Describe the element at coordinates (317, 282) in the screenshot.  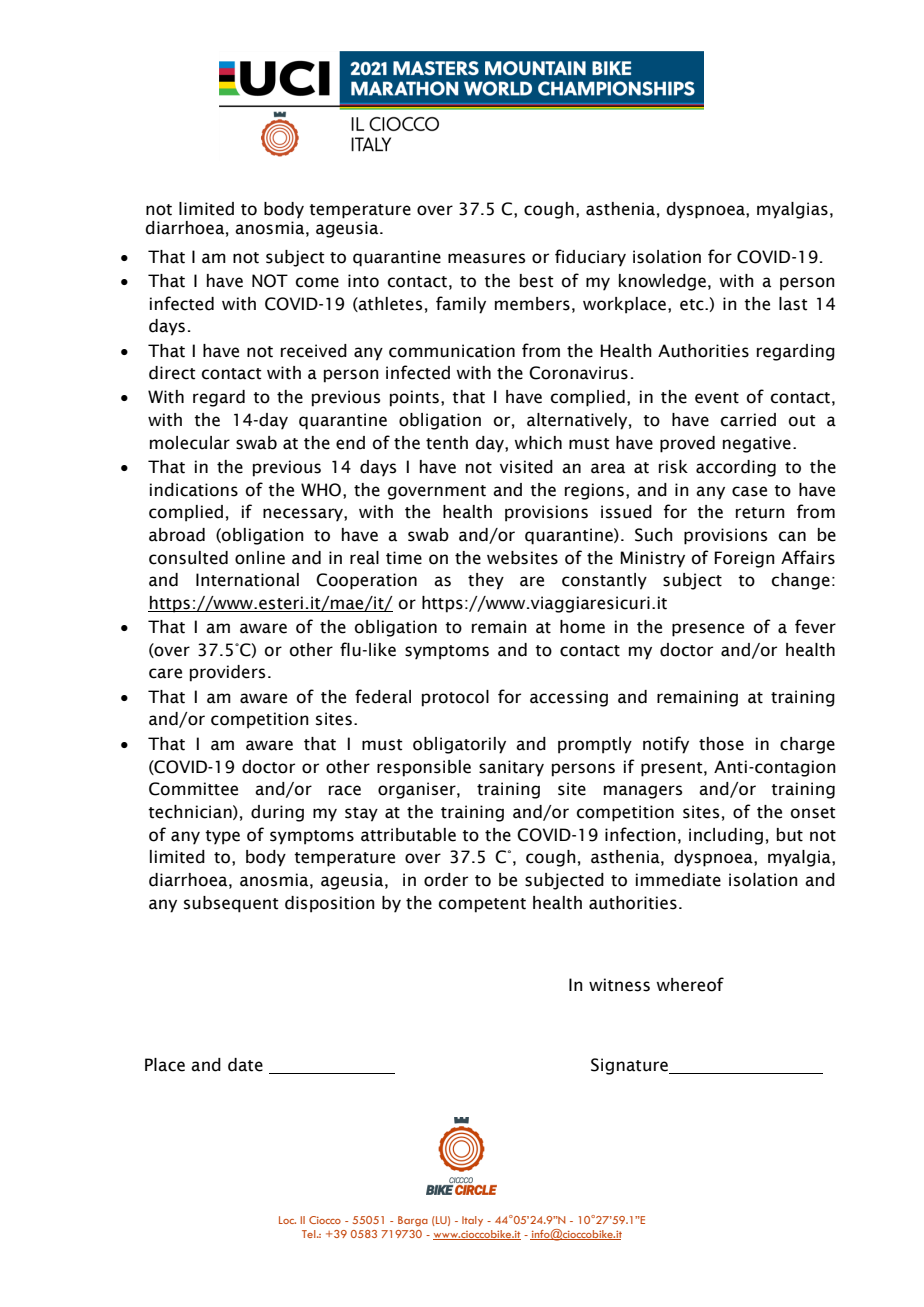
I see `come` at that location.
